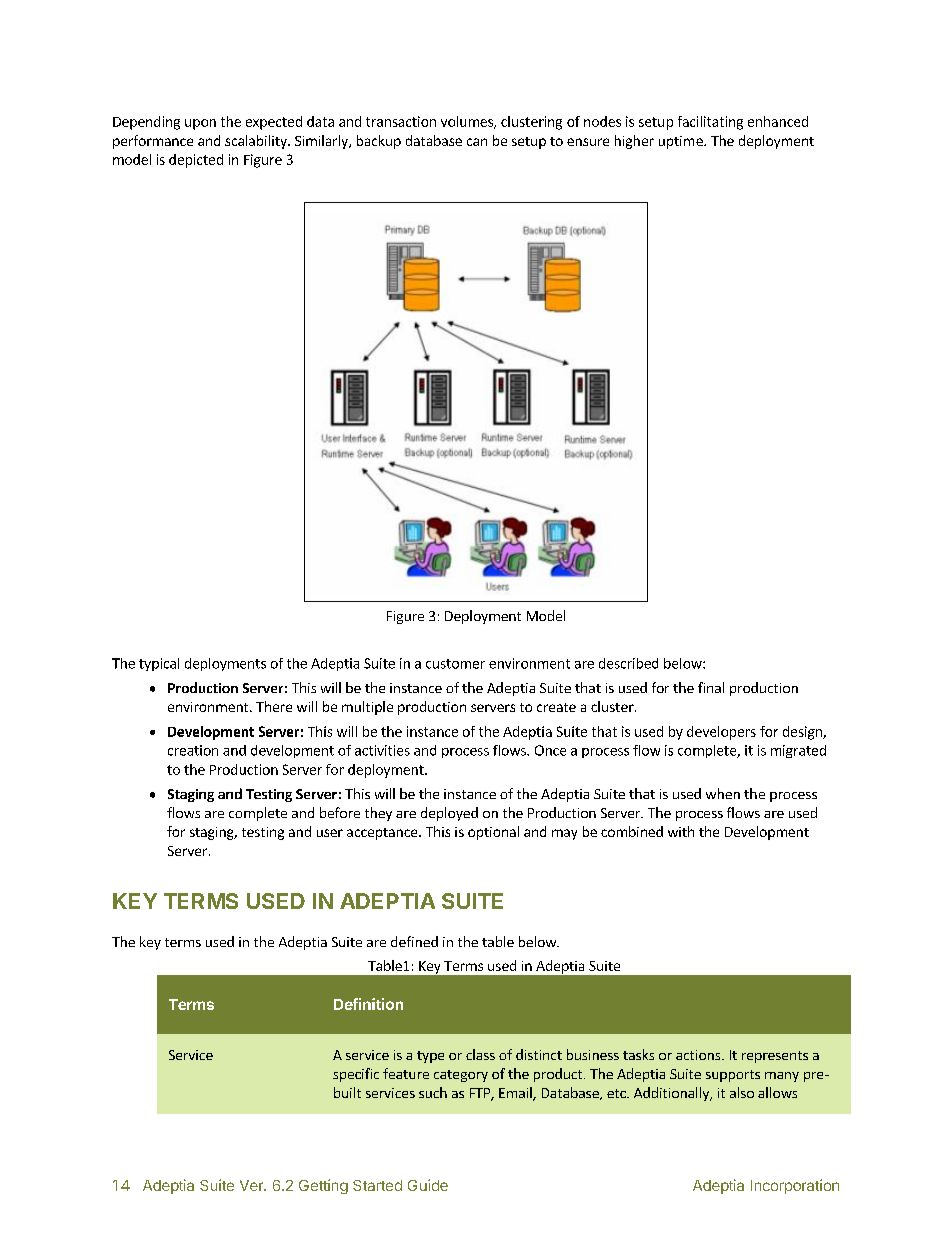 Image resolution: width=952 pixels, height=1233 pixels. Describe the element at coordinates (710, 123) in the screenshot. I see `facilitating` at that location.
